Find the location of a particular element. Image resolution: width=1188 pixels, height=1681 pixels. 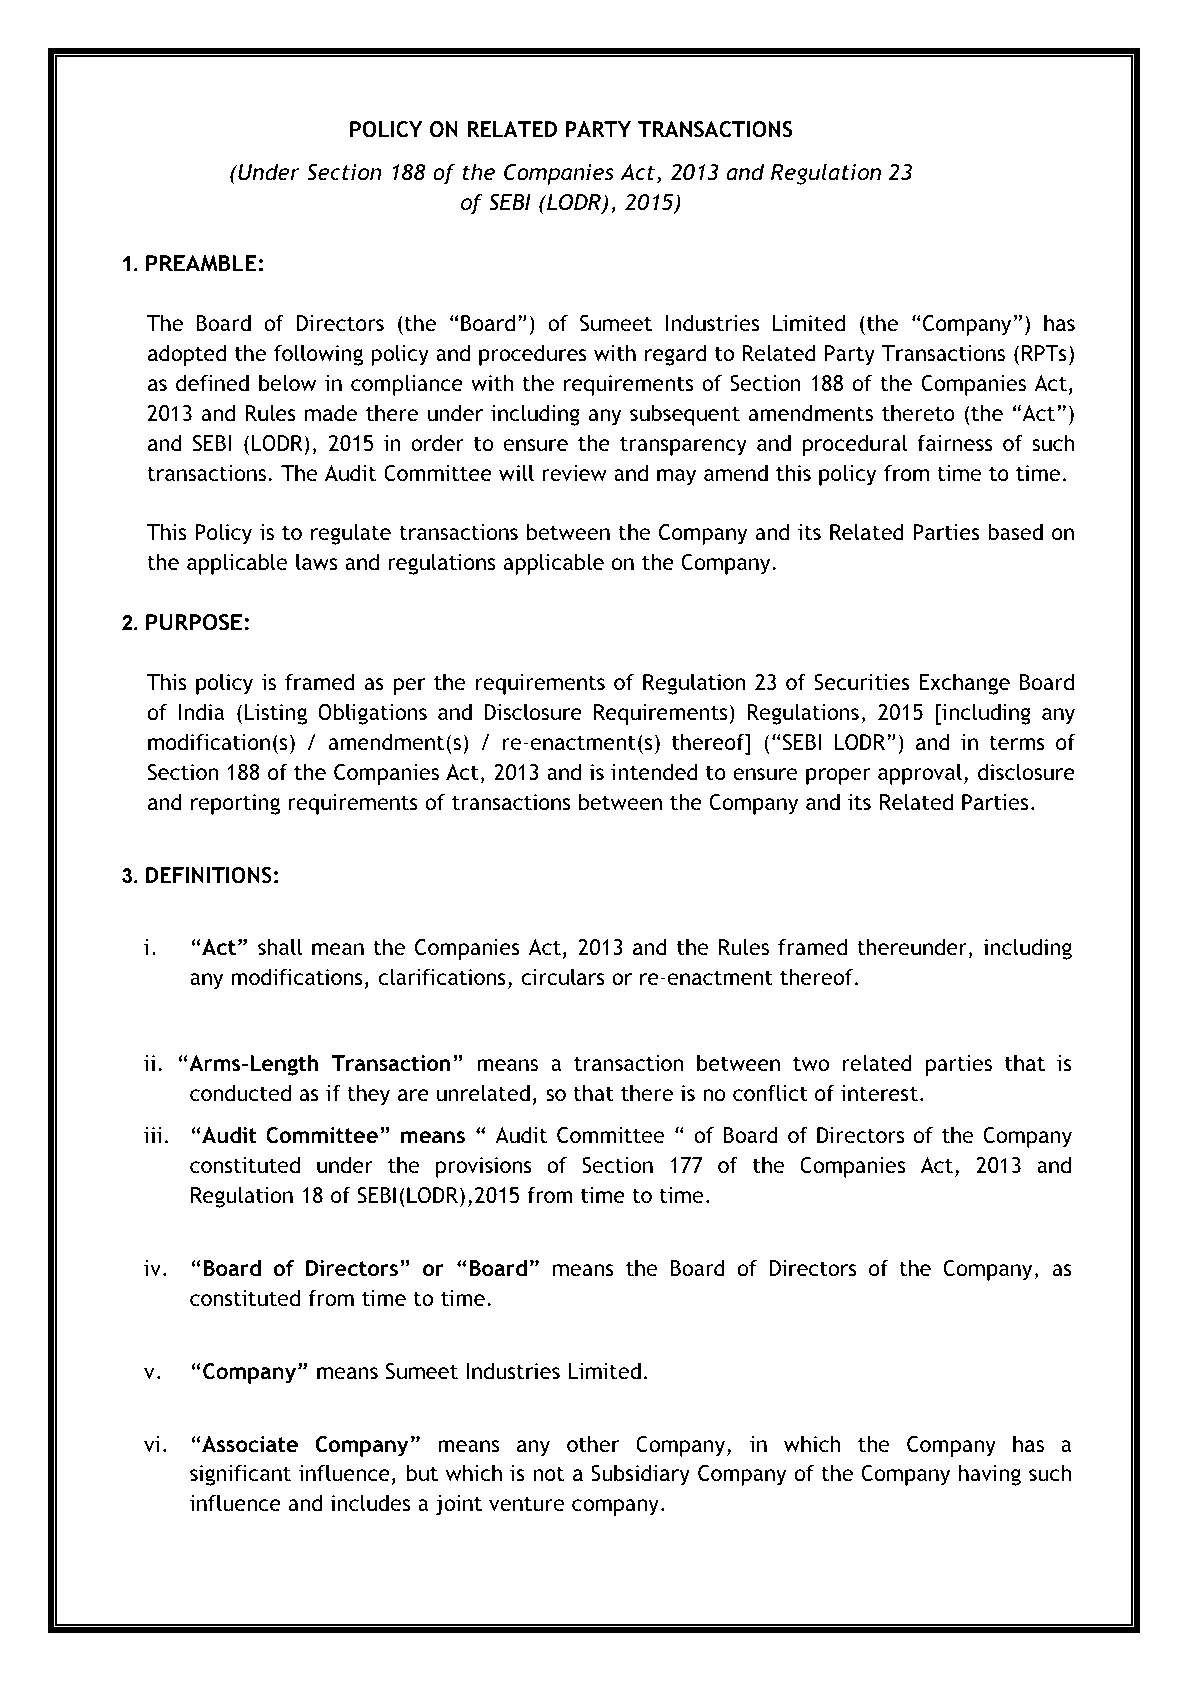

fairness is located at coordinates (955, 443).
